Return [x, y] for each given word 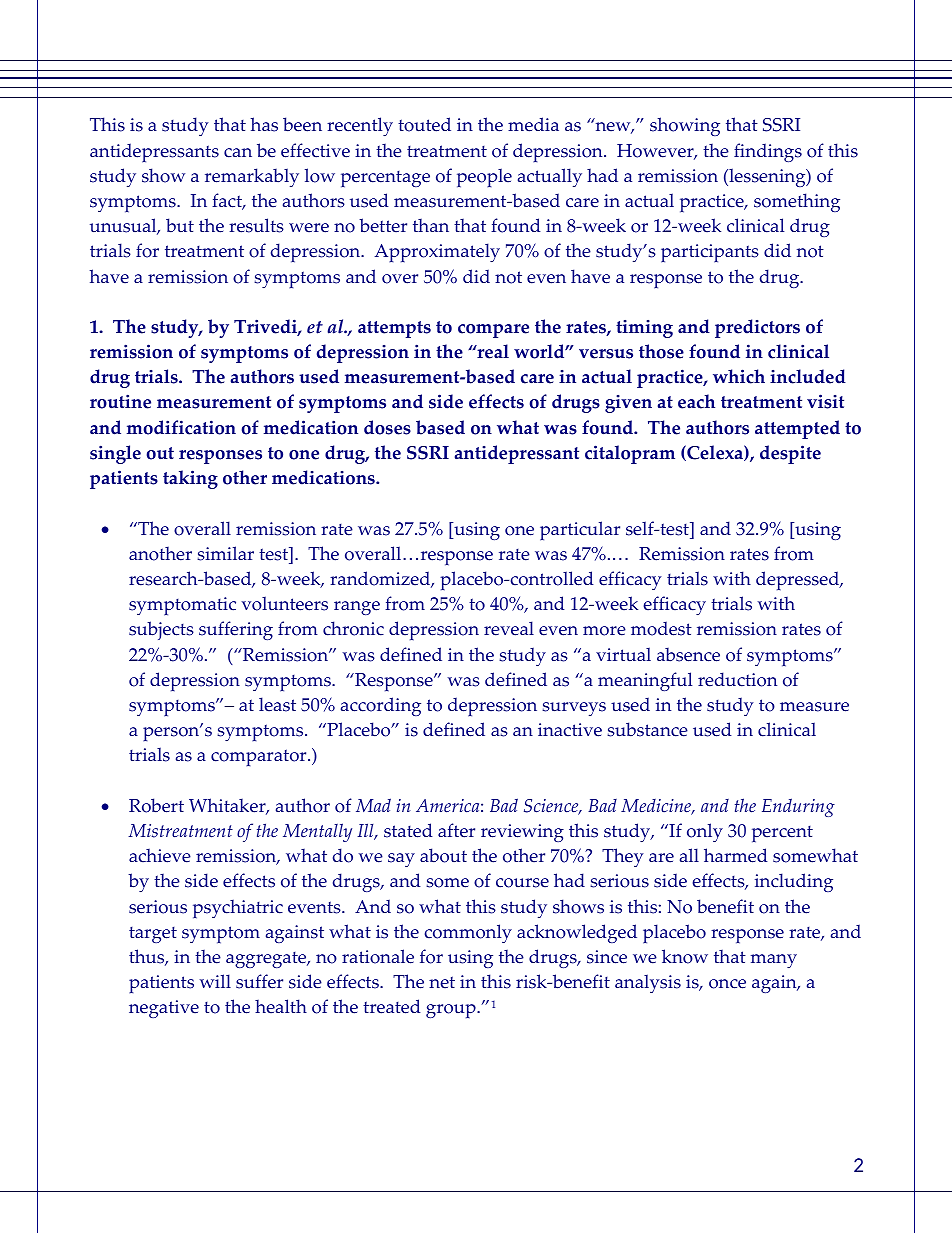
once [727, 984]
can [238, 153]
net [442, 982]
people [484, 178]
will [215, 981]
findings [768, 152]
